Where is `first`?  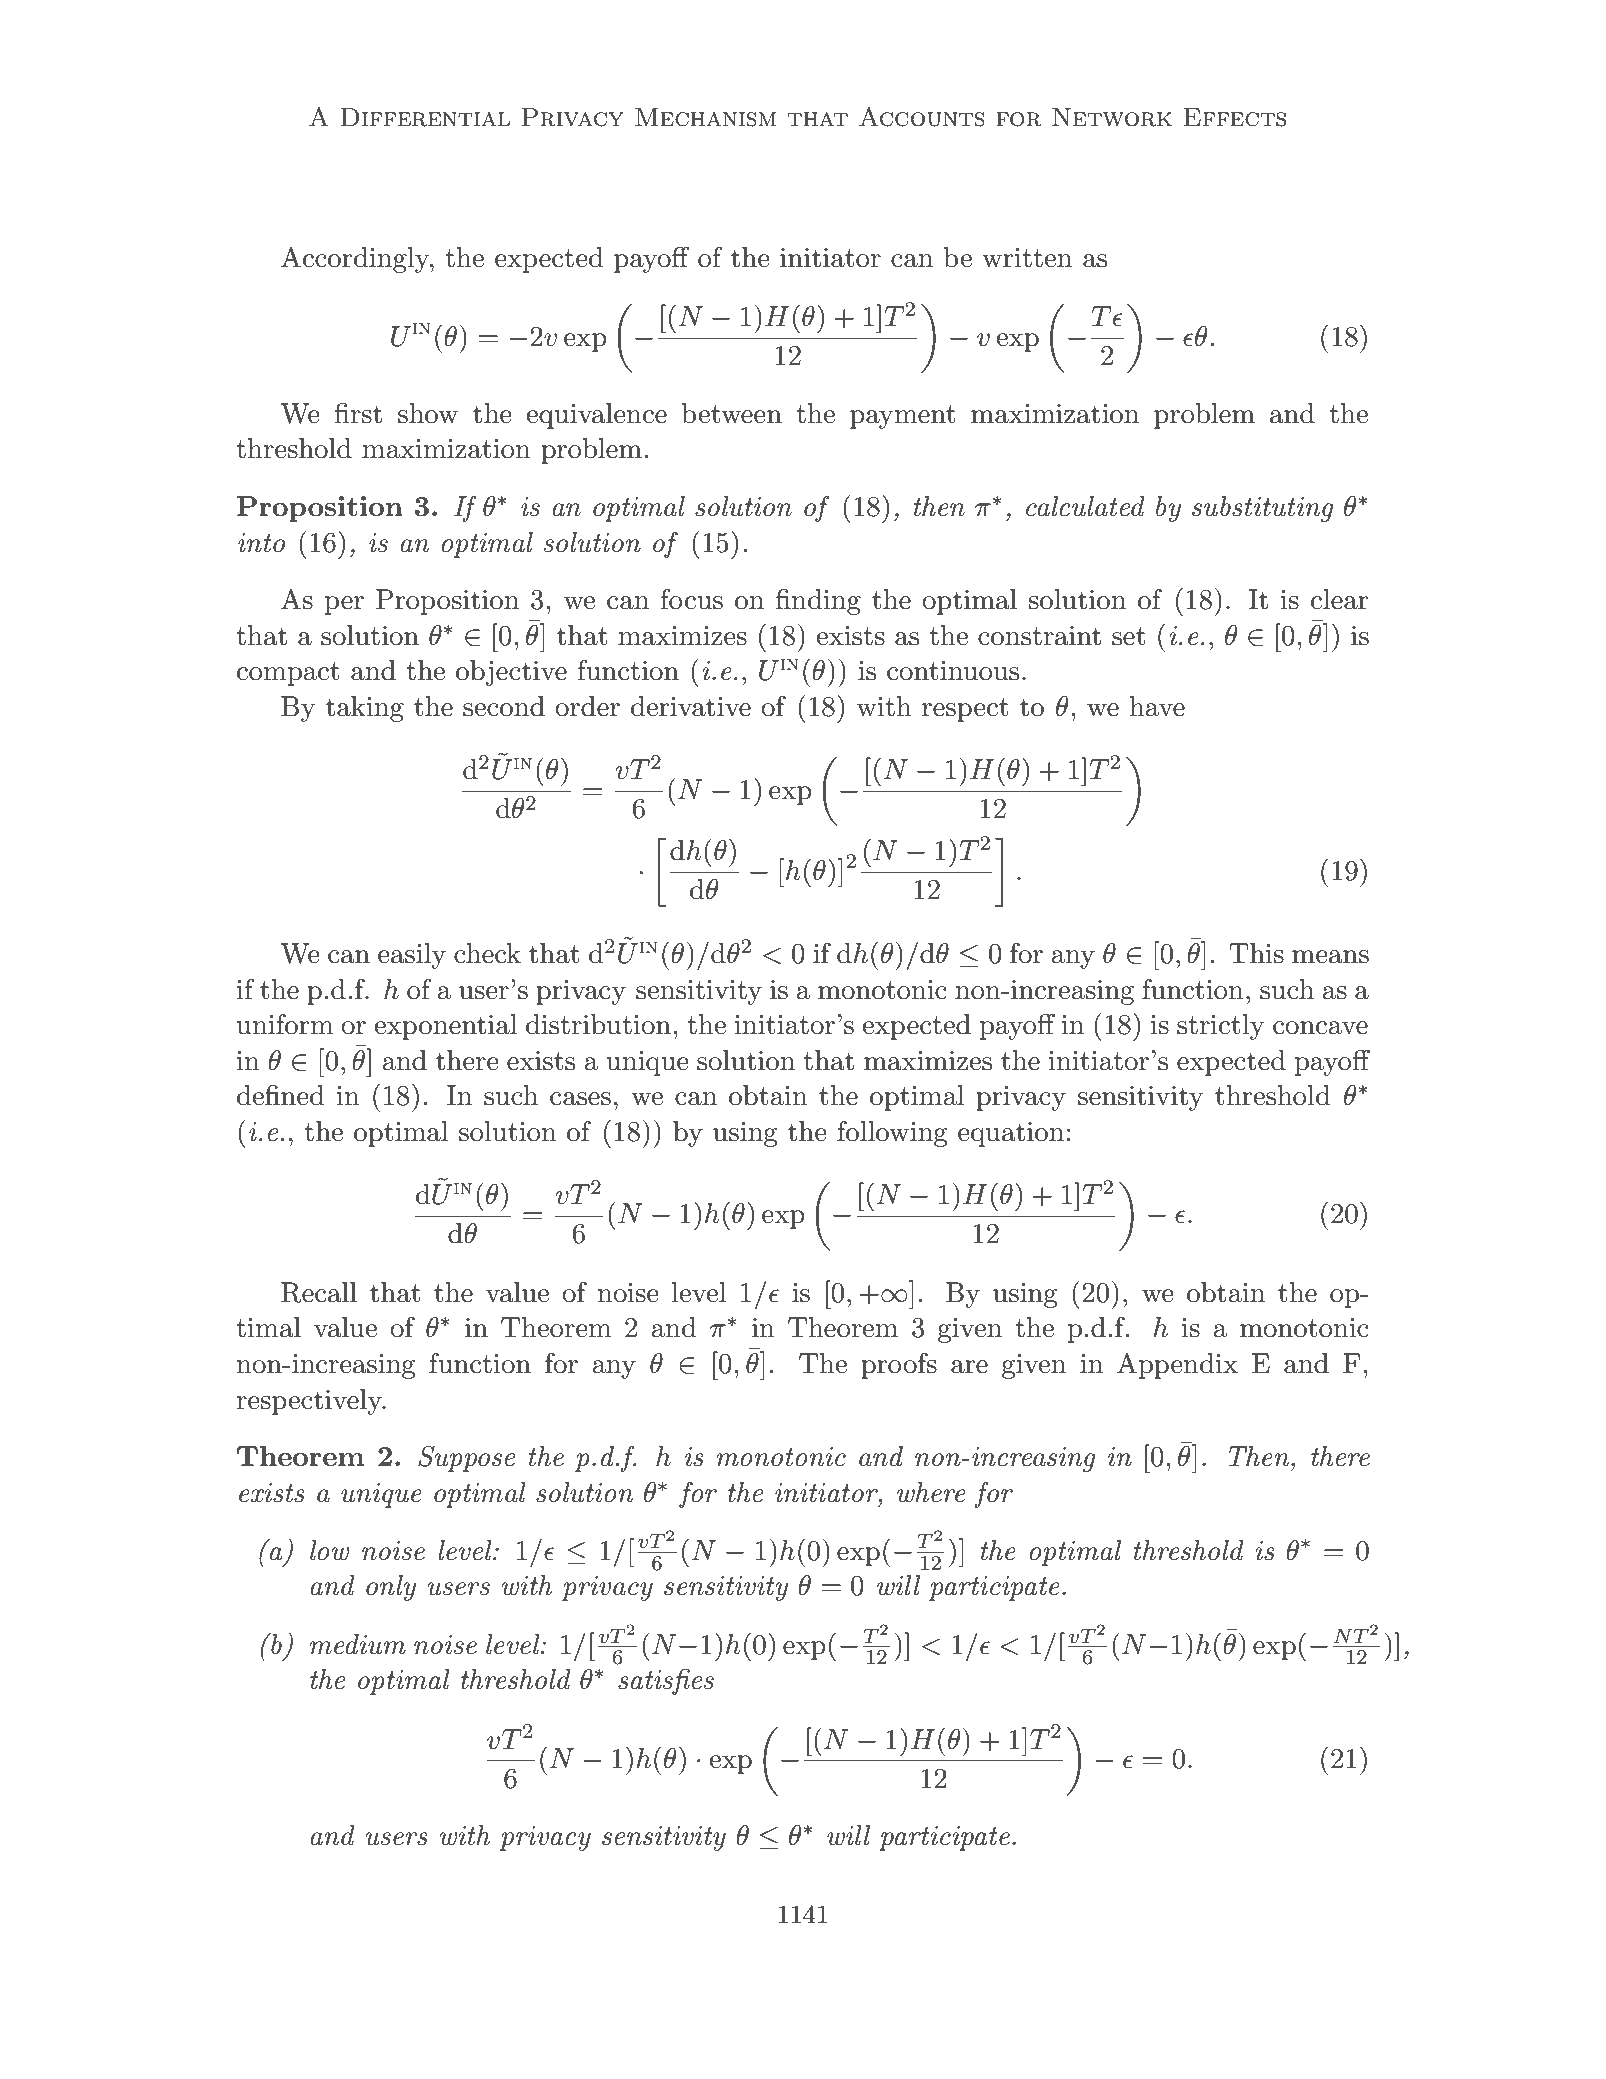 first is located at coordinates (358, 413).
